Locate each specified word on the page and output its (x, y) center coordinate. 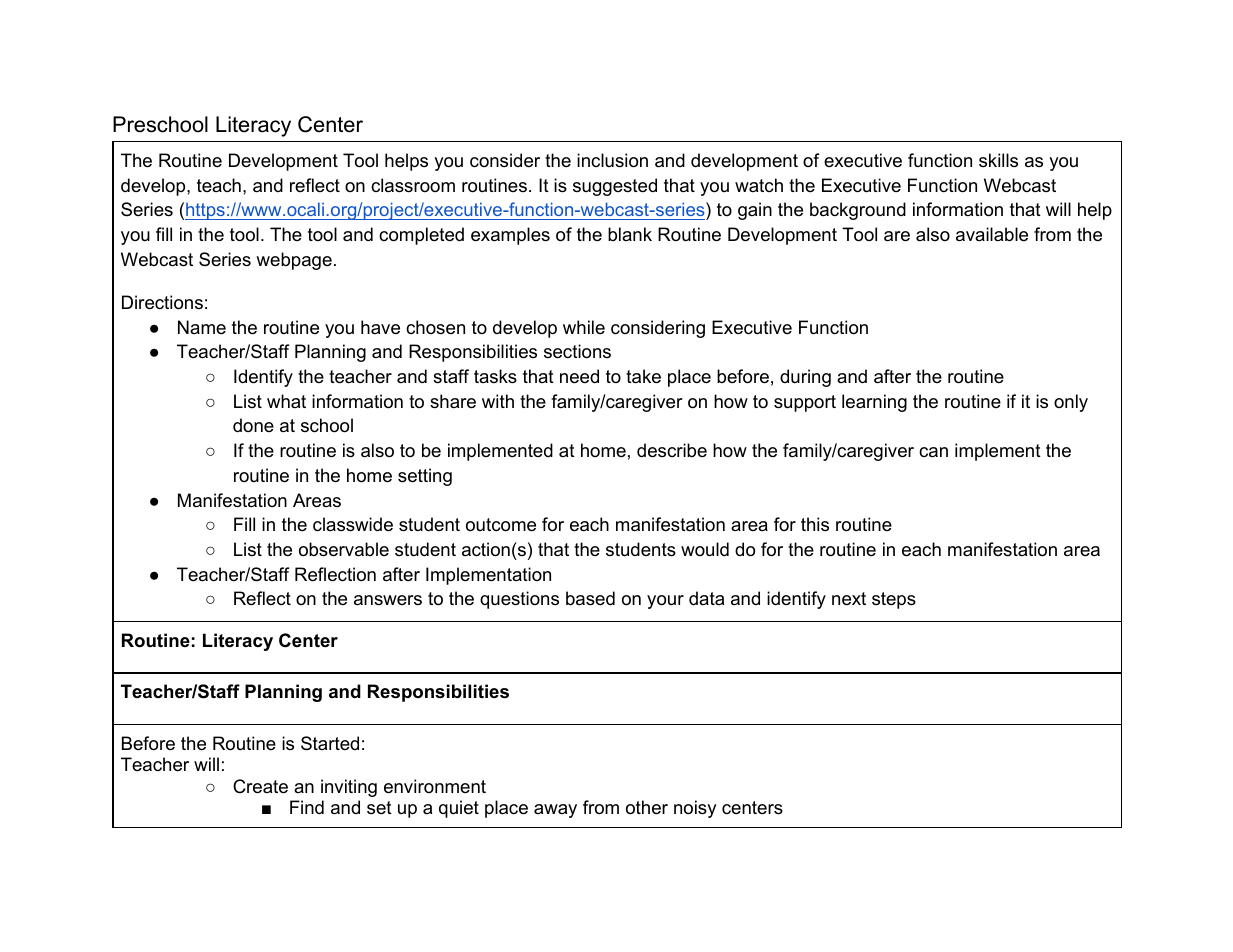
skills (998, 160)
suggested (615, 187)
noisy (695, 809)
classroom (413, 185)
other (647, 807)
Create (260, 786)
